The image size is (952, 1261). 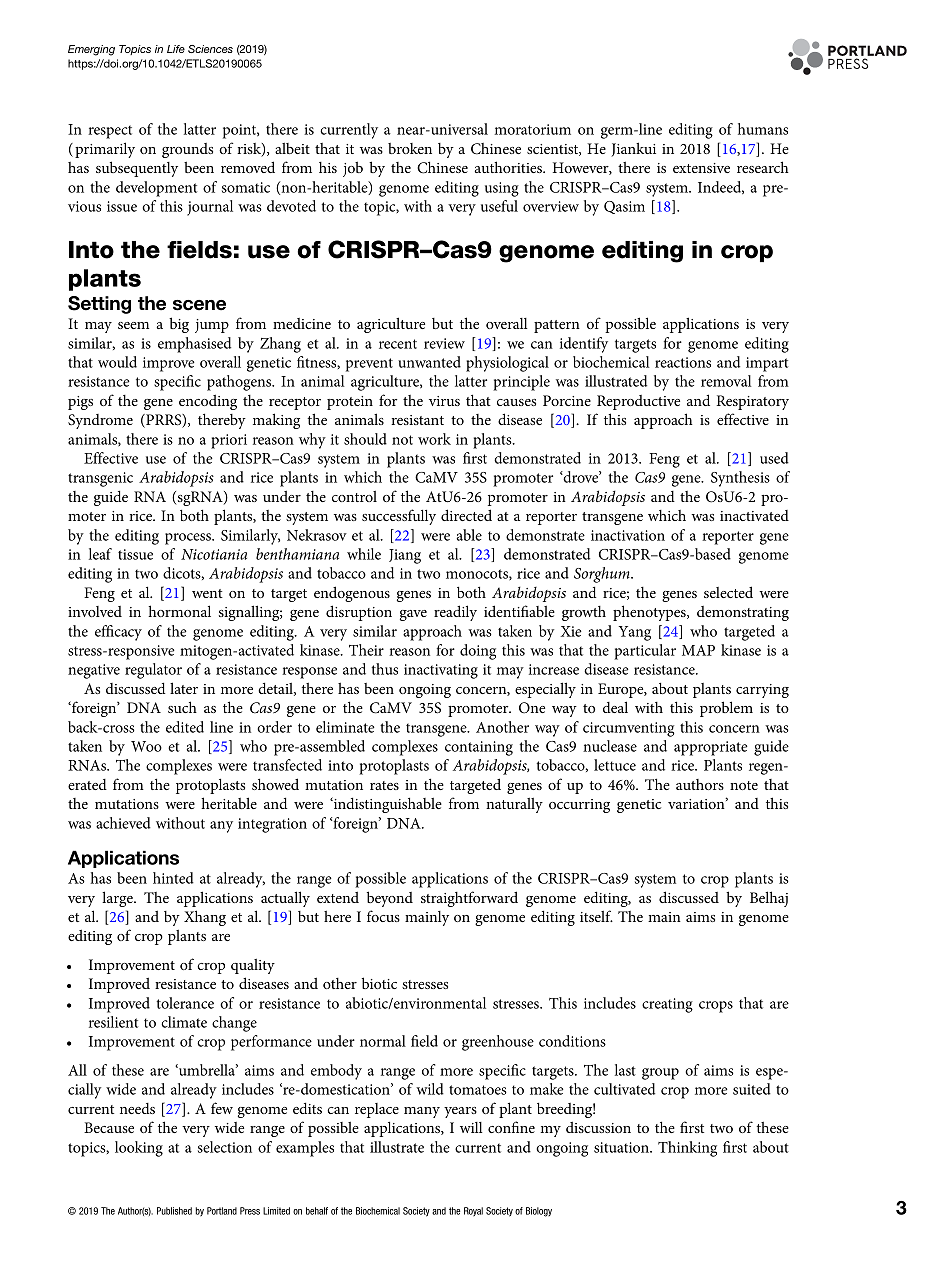 What do you see at coordinates (687, 1149) in the screenshot?
I see `Thinking` at bounding box center [687, 1149].
